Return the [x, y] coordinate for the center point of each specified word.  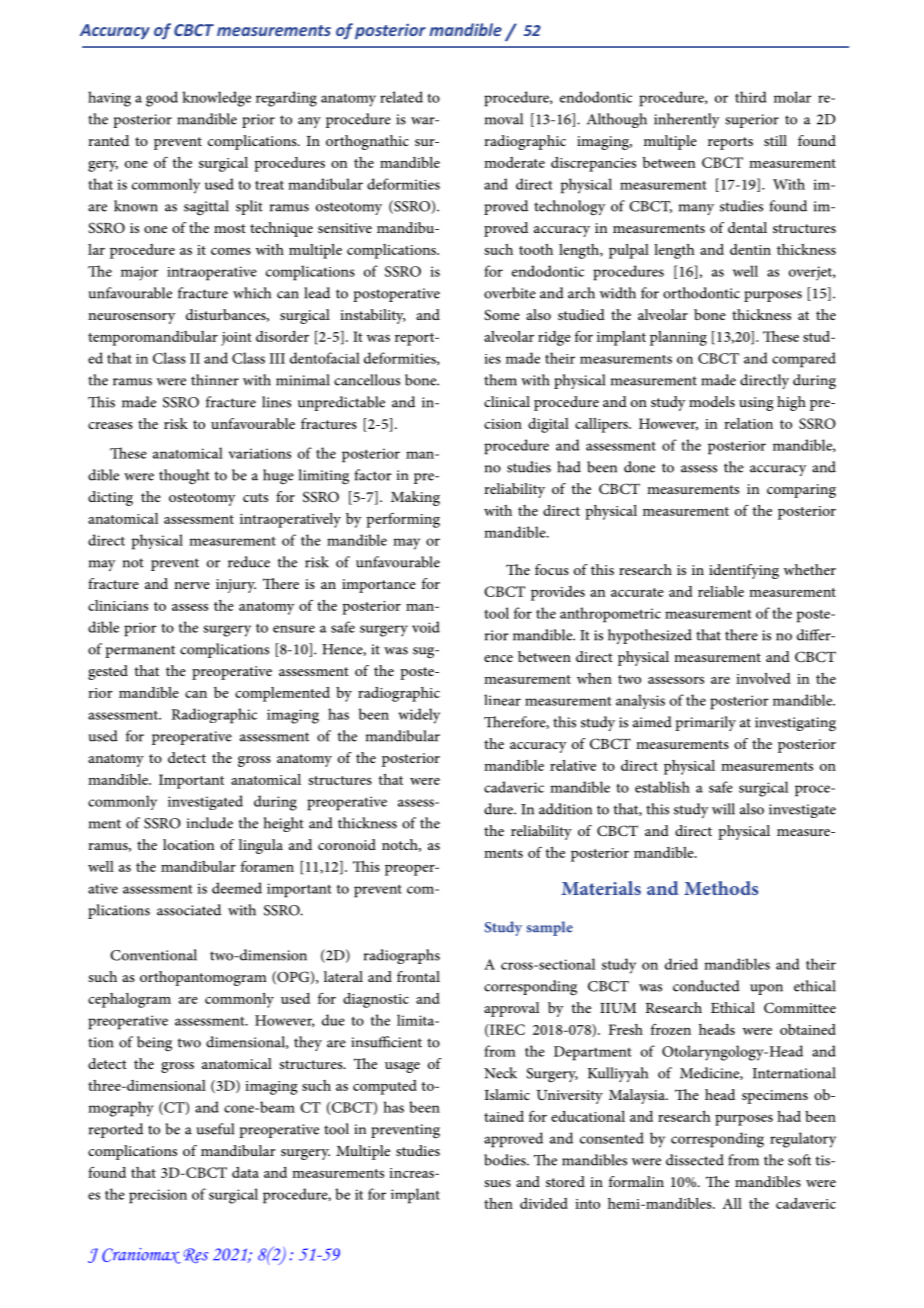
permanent [140, 651]
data [245, 1172]
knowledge [216, 99]
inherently [686, 120]
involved [763, 678]
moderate [514, 162]
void [426, 627]
